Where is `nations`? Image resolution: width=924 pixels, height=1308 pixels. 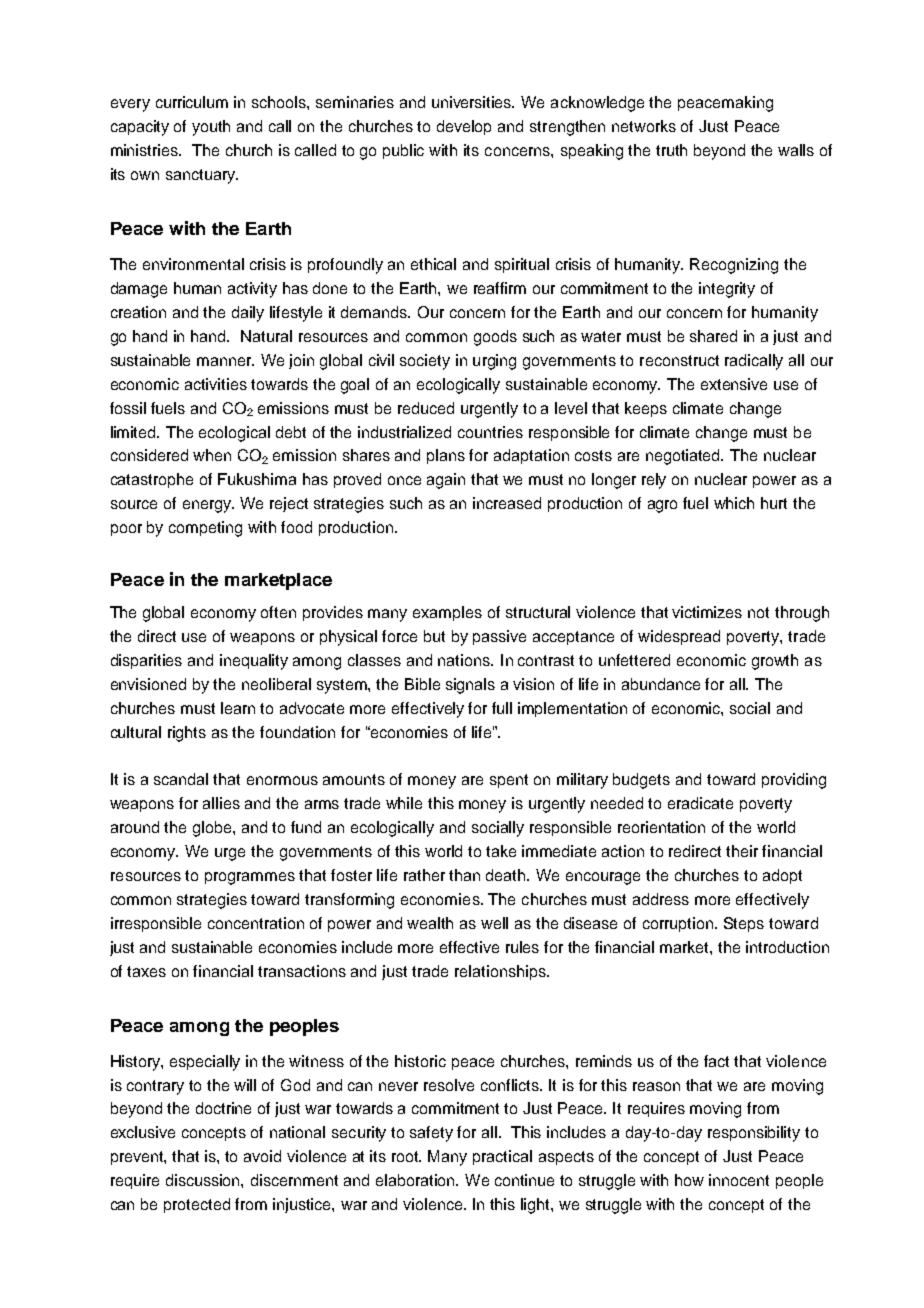 nations is located at coordinates (465, 660).
